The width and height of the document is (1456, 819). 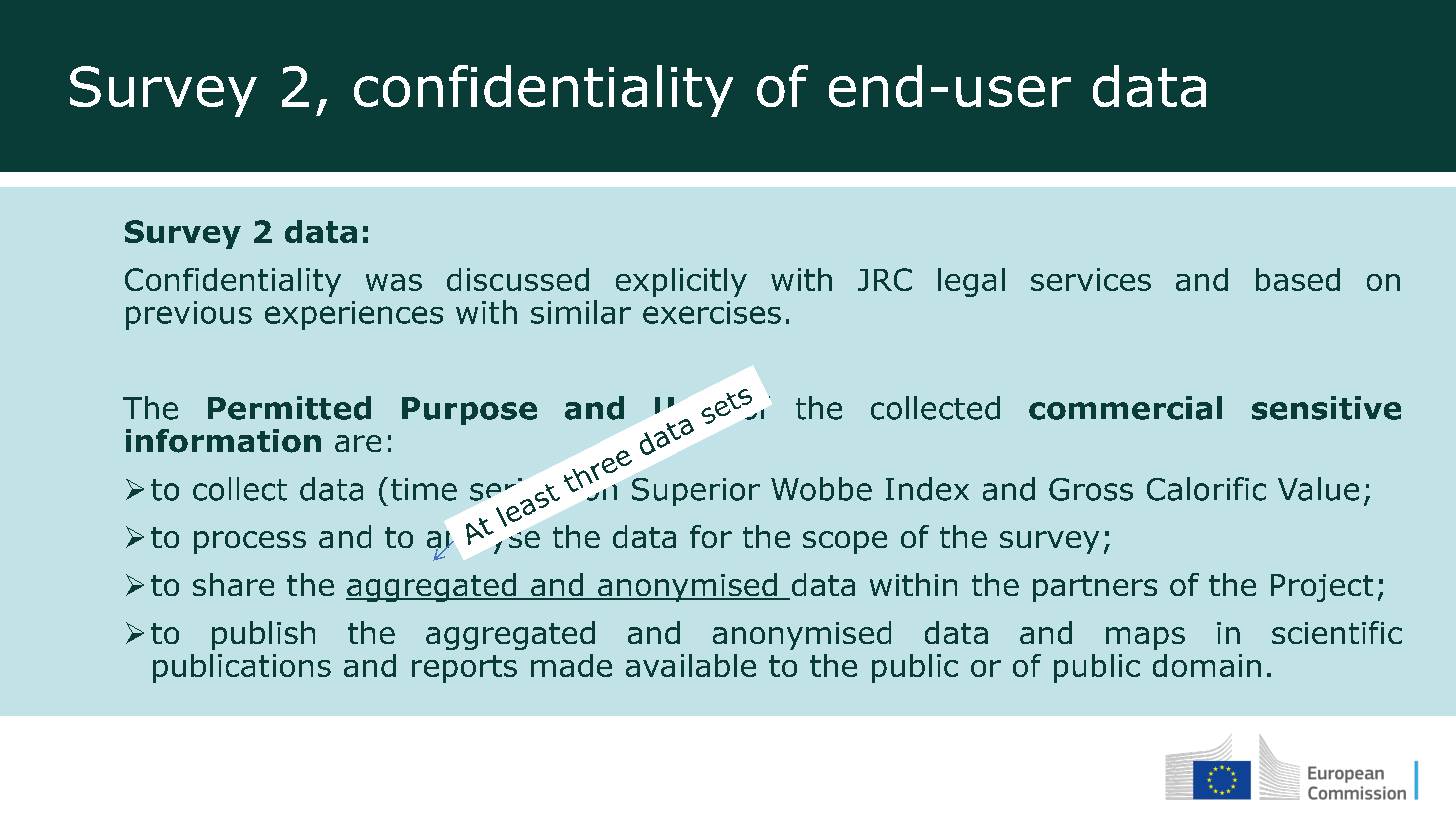 I want to click on available, so click(x=691, y=665).
